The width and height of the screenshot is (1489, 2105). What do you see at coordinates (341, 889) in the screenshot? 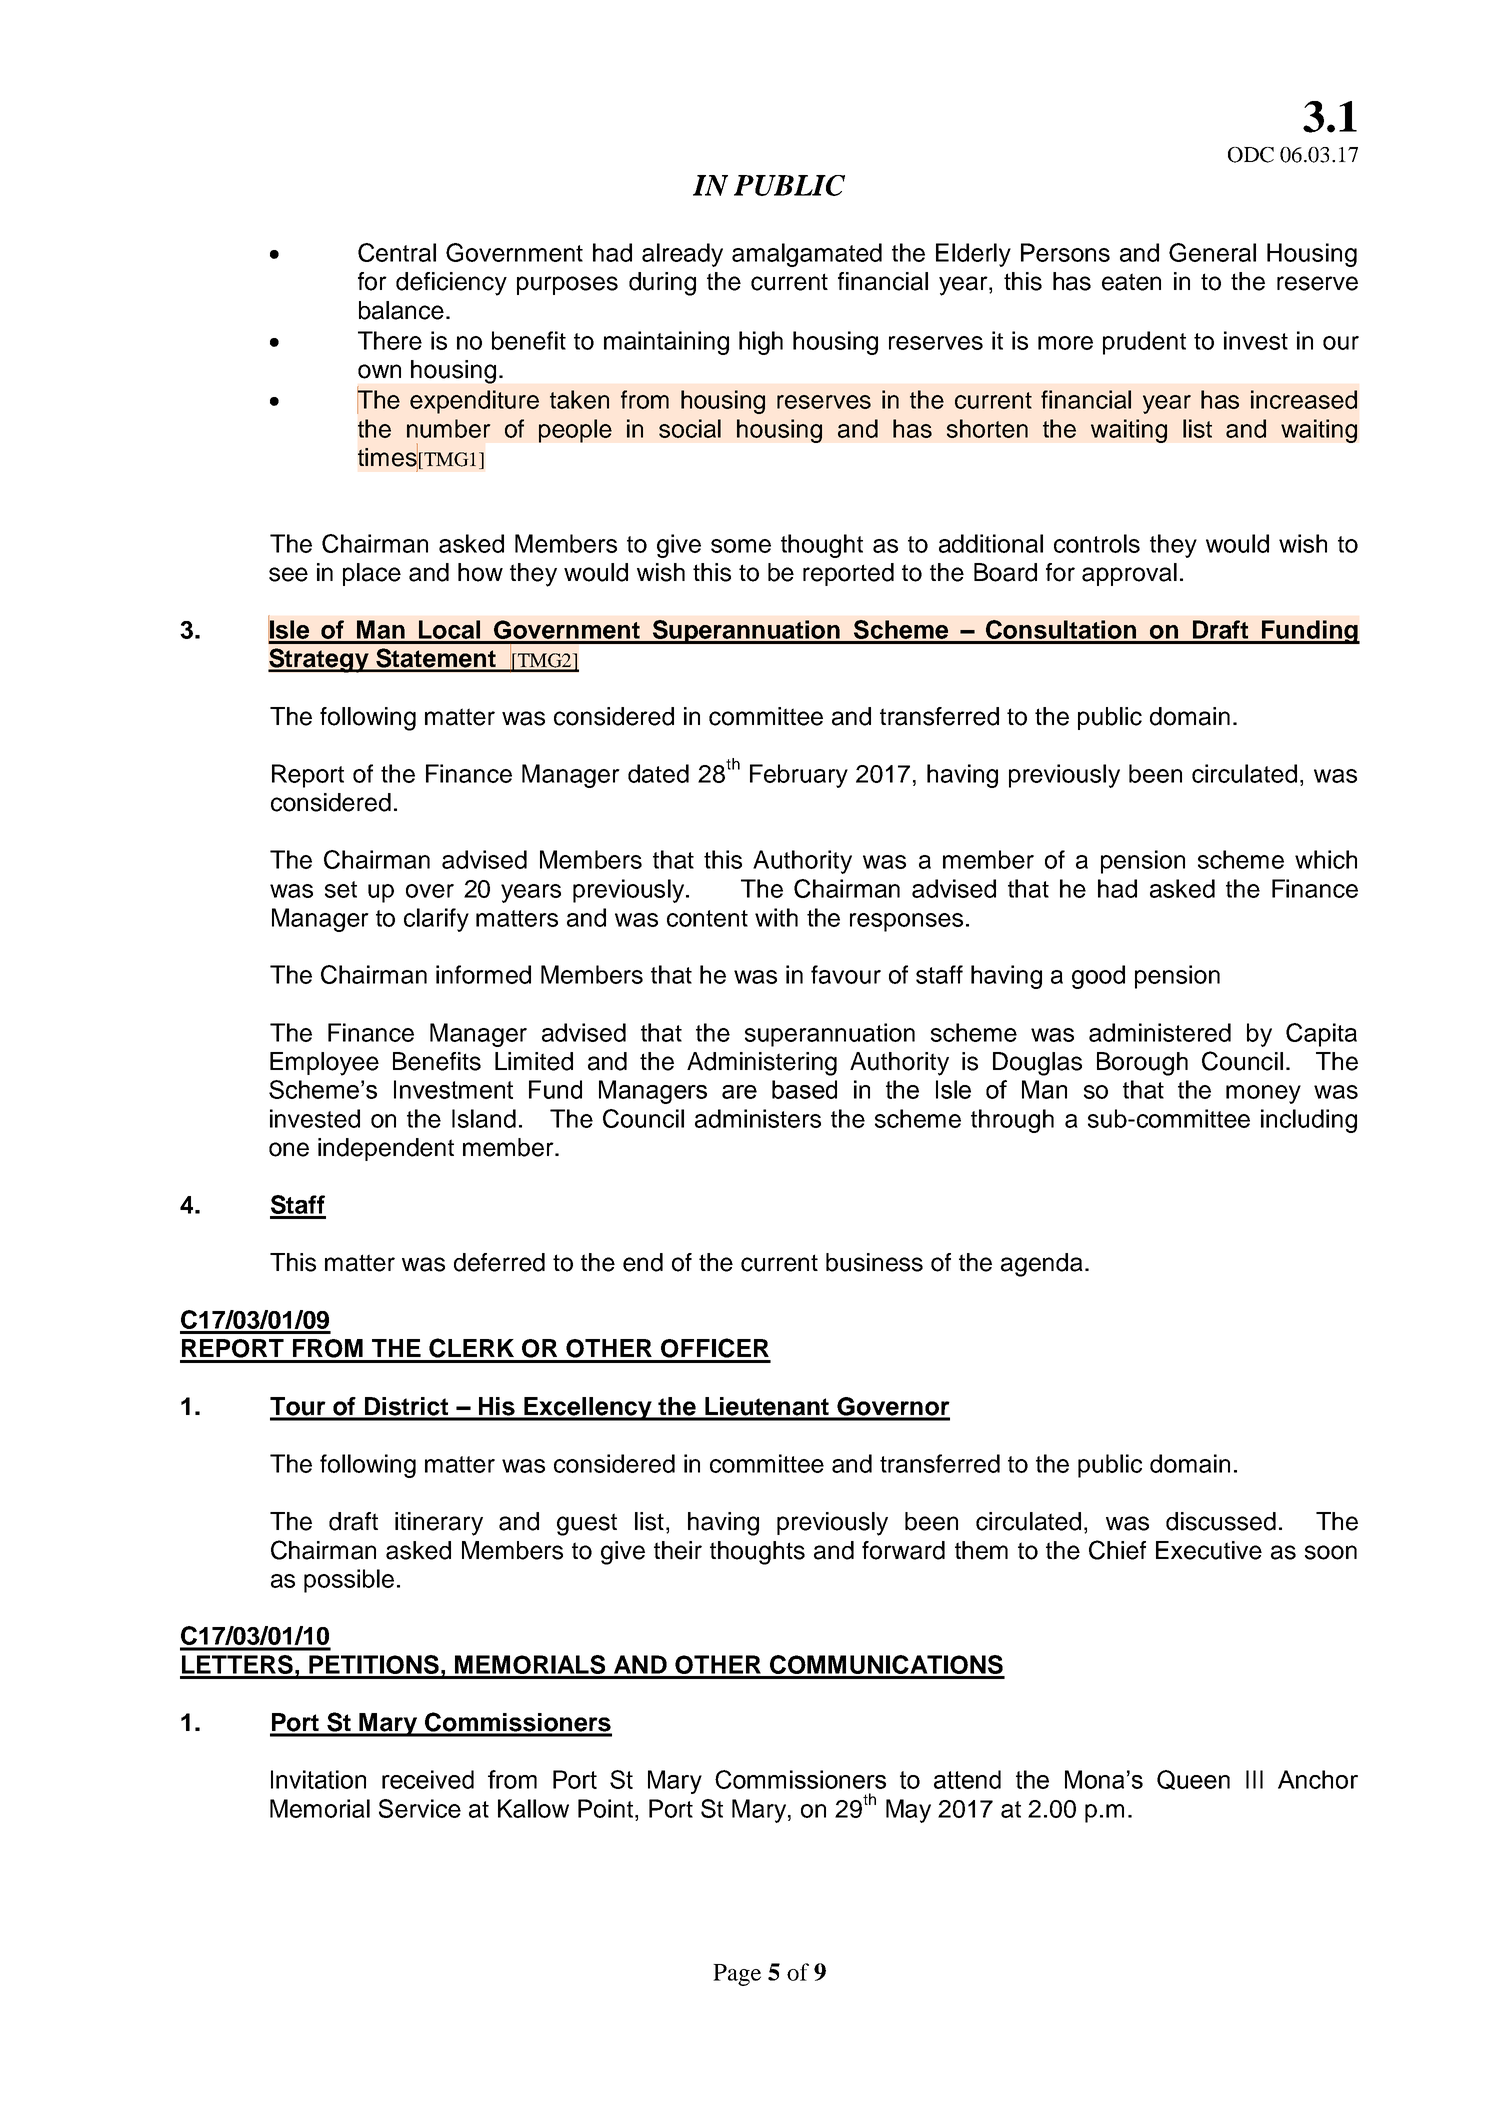
I see `set` at bounding box center [341, 889].
